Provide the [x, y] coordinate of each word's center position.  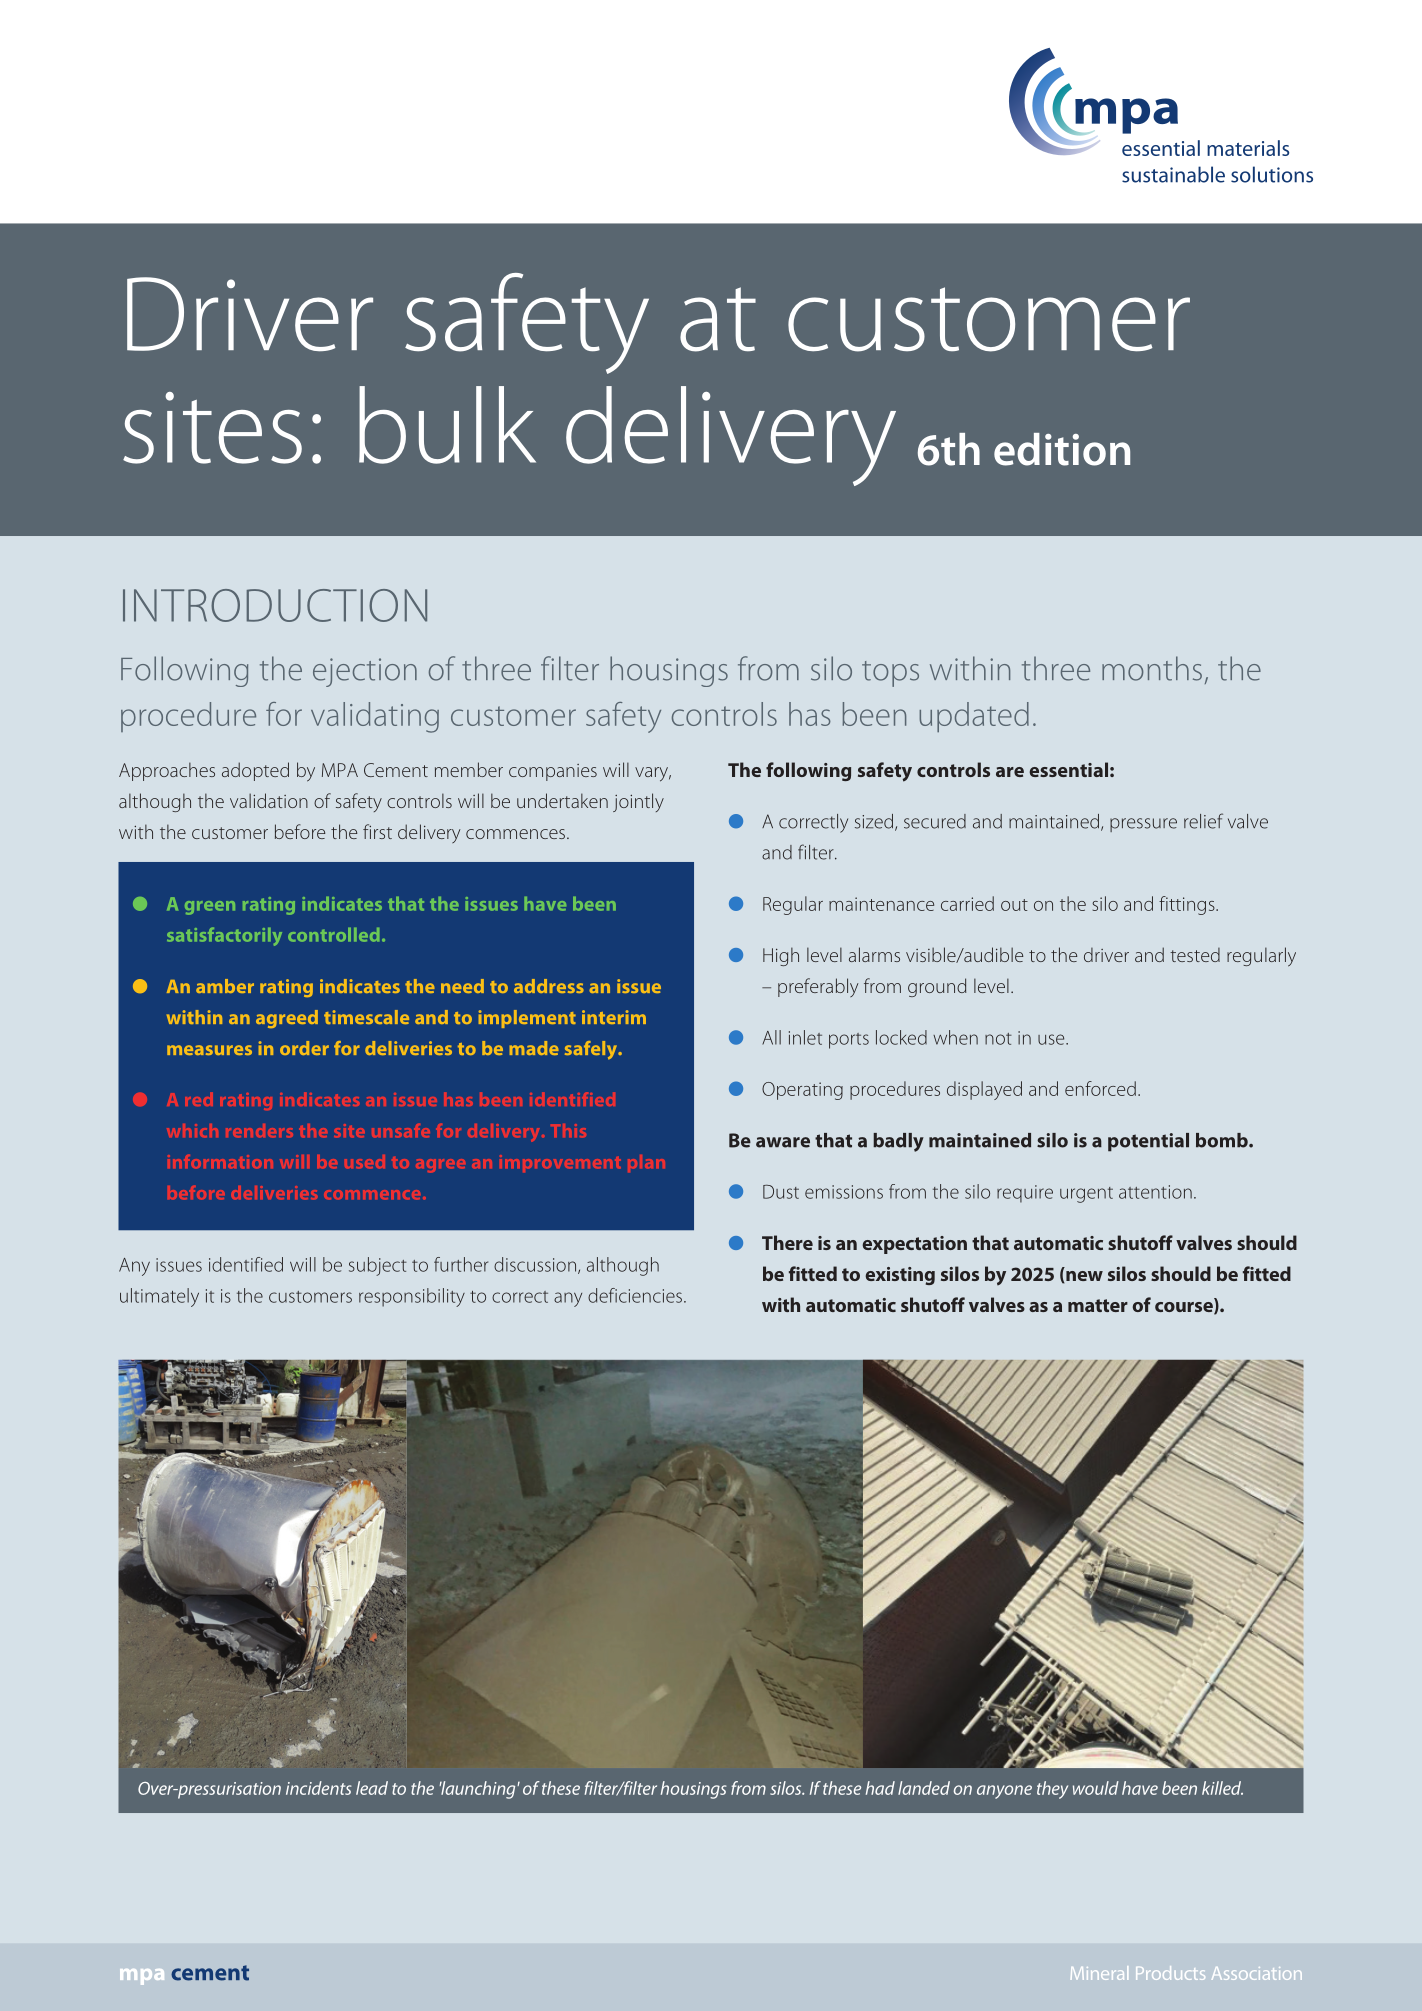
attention [1155, 1192]
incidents [319, 1788]
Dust [781, 1192]
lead [372, 1788]
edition [1062, 449]
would [1096, 1788]
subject [378, 1266]
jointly [638, 802]
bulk [447, 425]
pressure [1143, 825]
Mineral [1099, 1973]
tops [890, 674]
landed [924, 1788]
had [880, 1788]
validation [269, 800]
